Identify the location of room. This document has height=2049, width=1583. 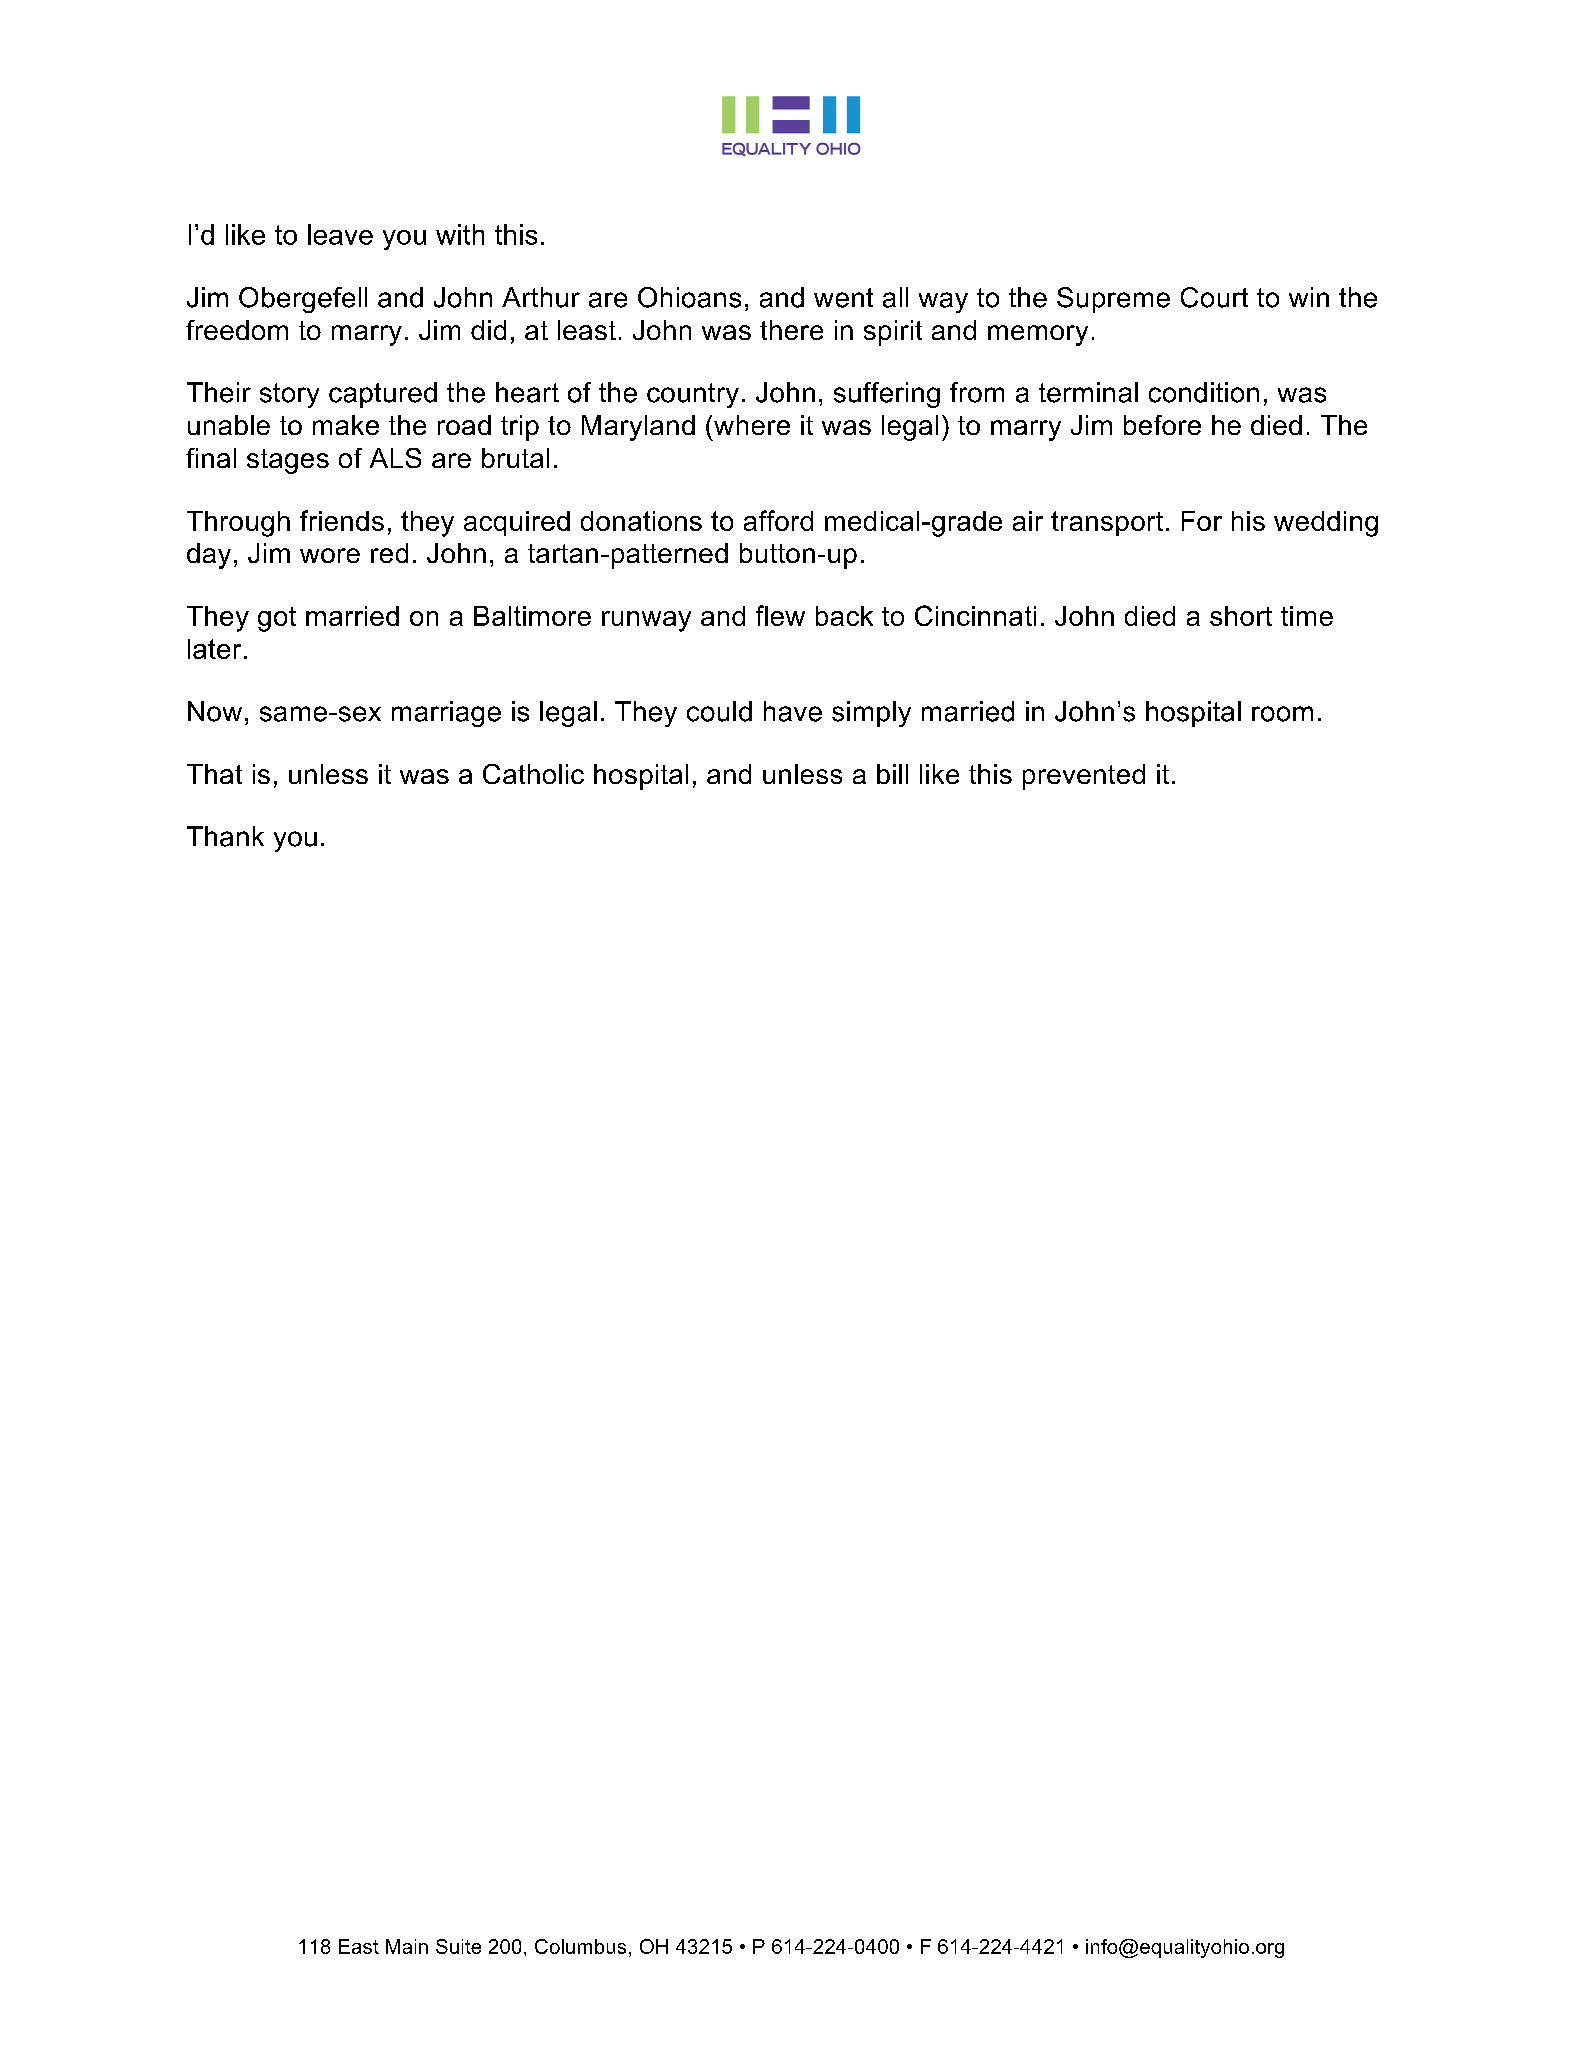
(1282, 714).
